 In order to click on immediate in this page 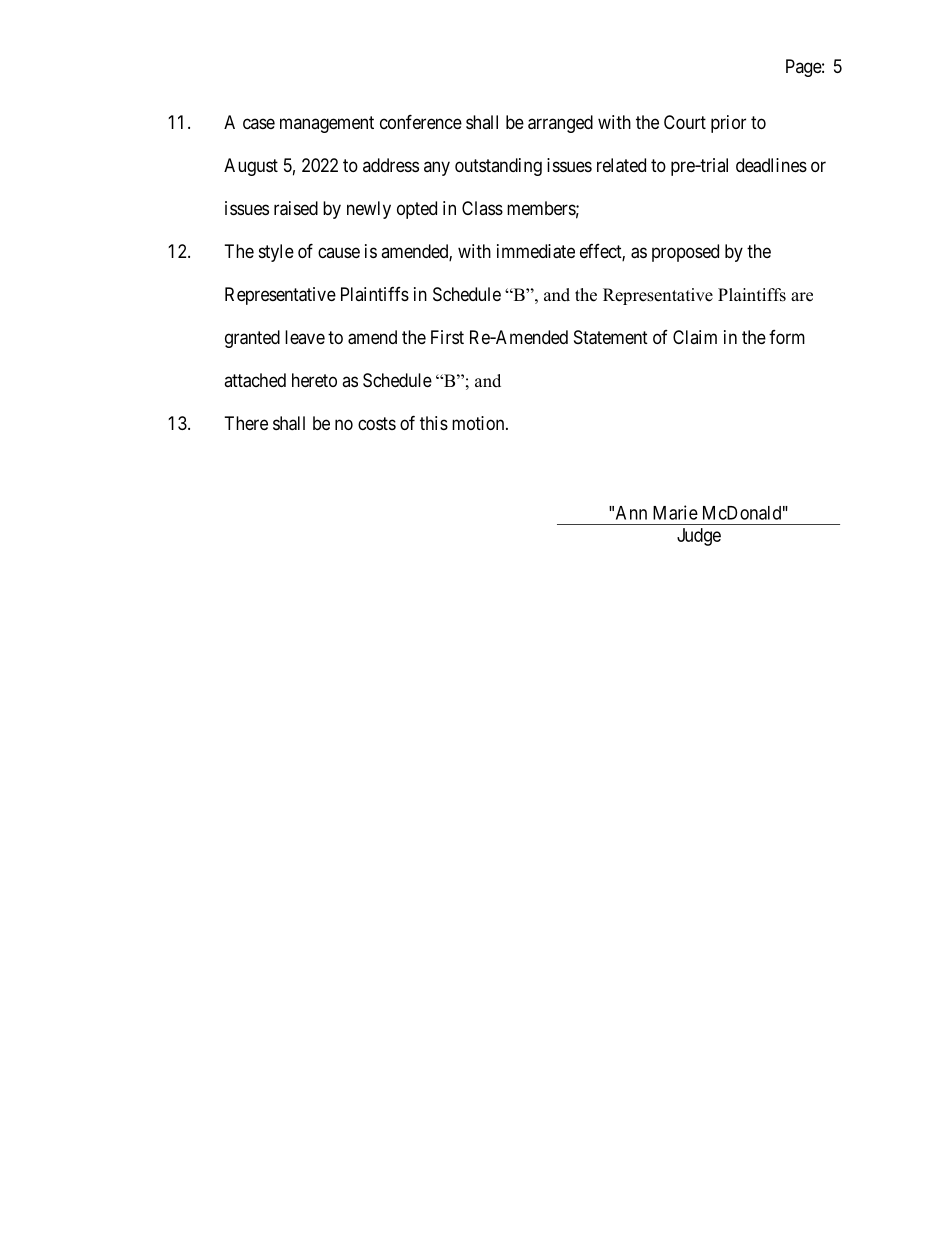, I will do `click(536, 251)`.
